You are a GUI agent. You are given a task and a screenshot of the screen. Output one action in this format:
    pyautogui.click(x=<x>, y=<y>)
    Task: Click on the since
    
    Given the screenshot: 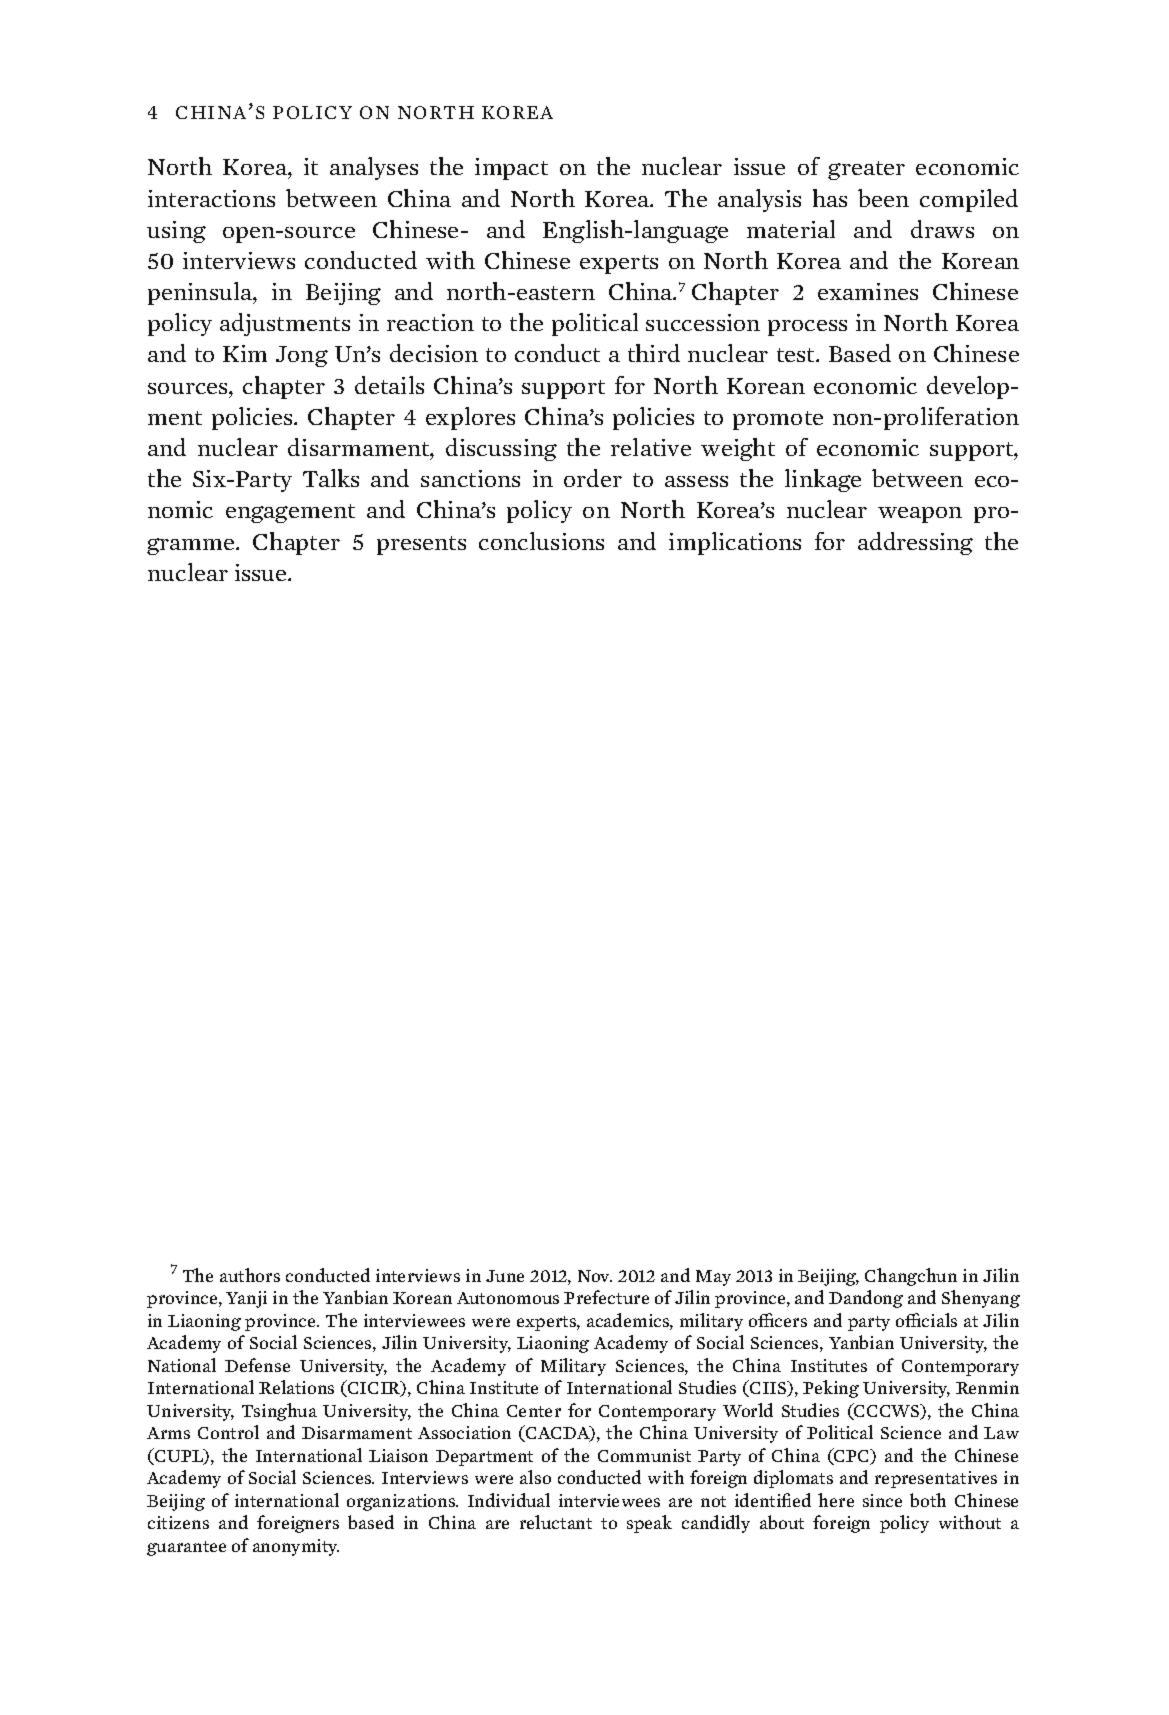 What is the action you would take?
    pyautogui.click(x=882, y=1500)
